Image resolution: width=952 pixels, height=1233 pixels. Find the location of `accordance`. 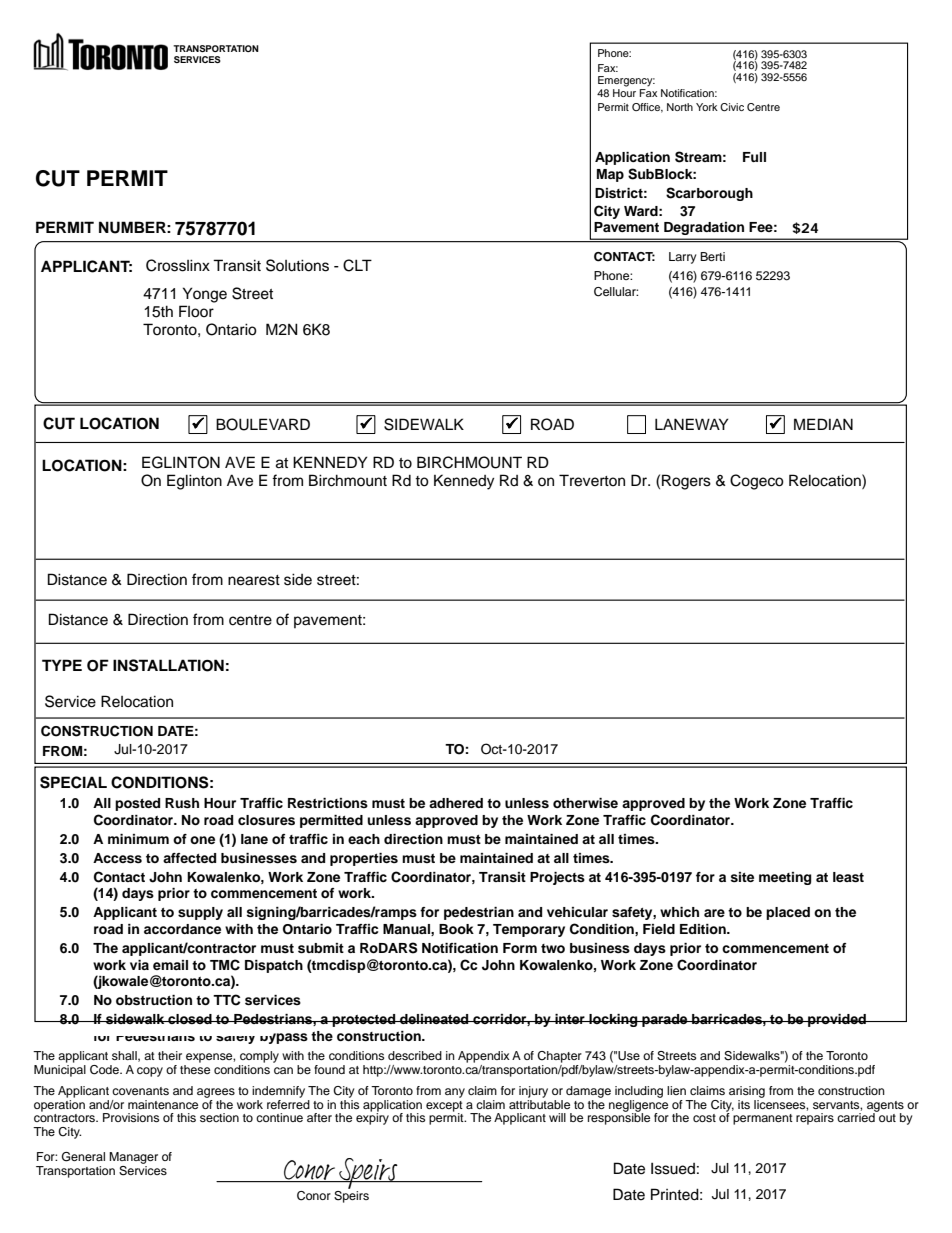

accordance is located at coordinates (182, 929).
